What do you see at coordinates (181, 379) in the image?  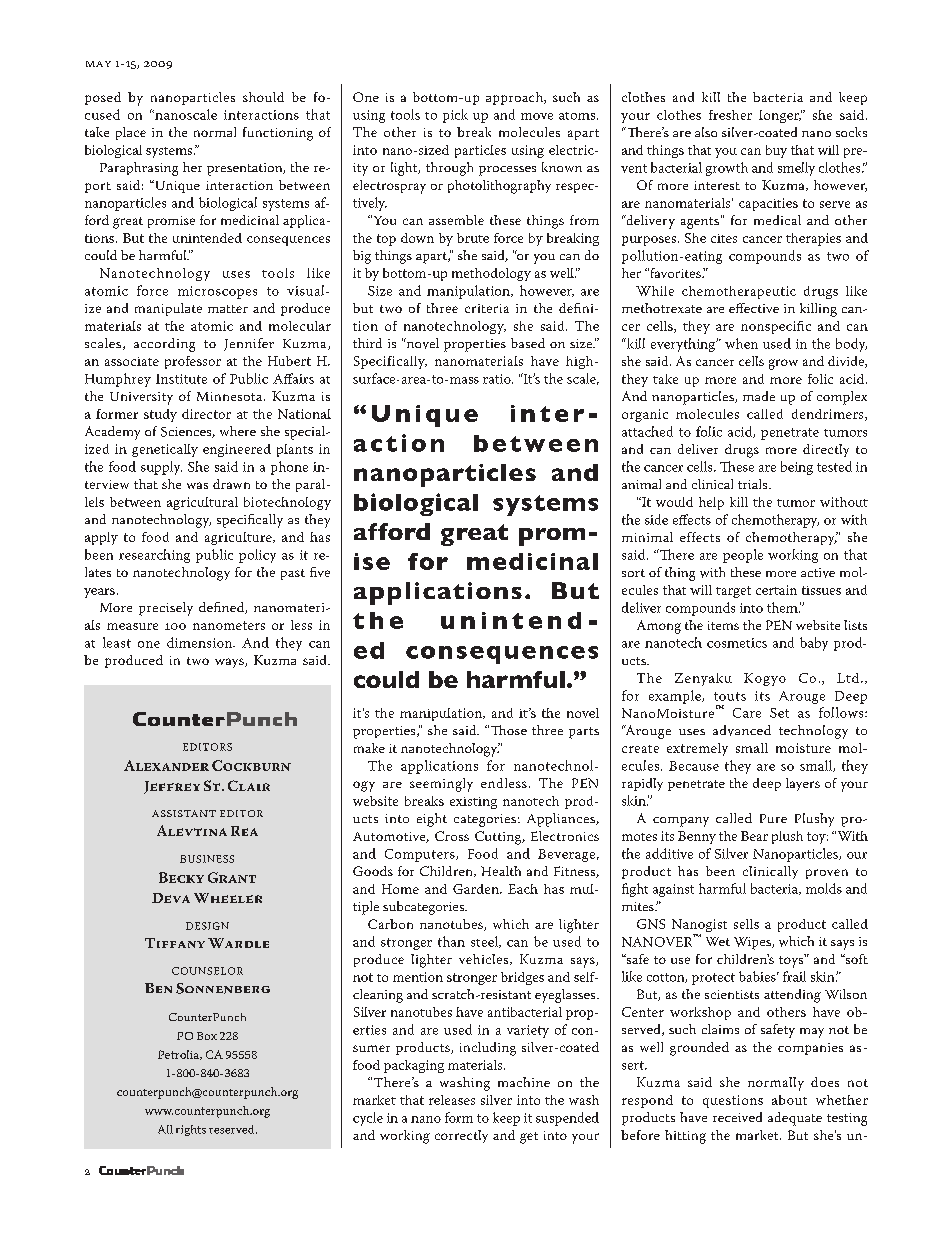 I see `Institute` at bounding box center [181, 379].
